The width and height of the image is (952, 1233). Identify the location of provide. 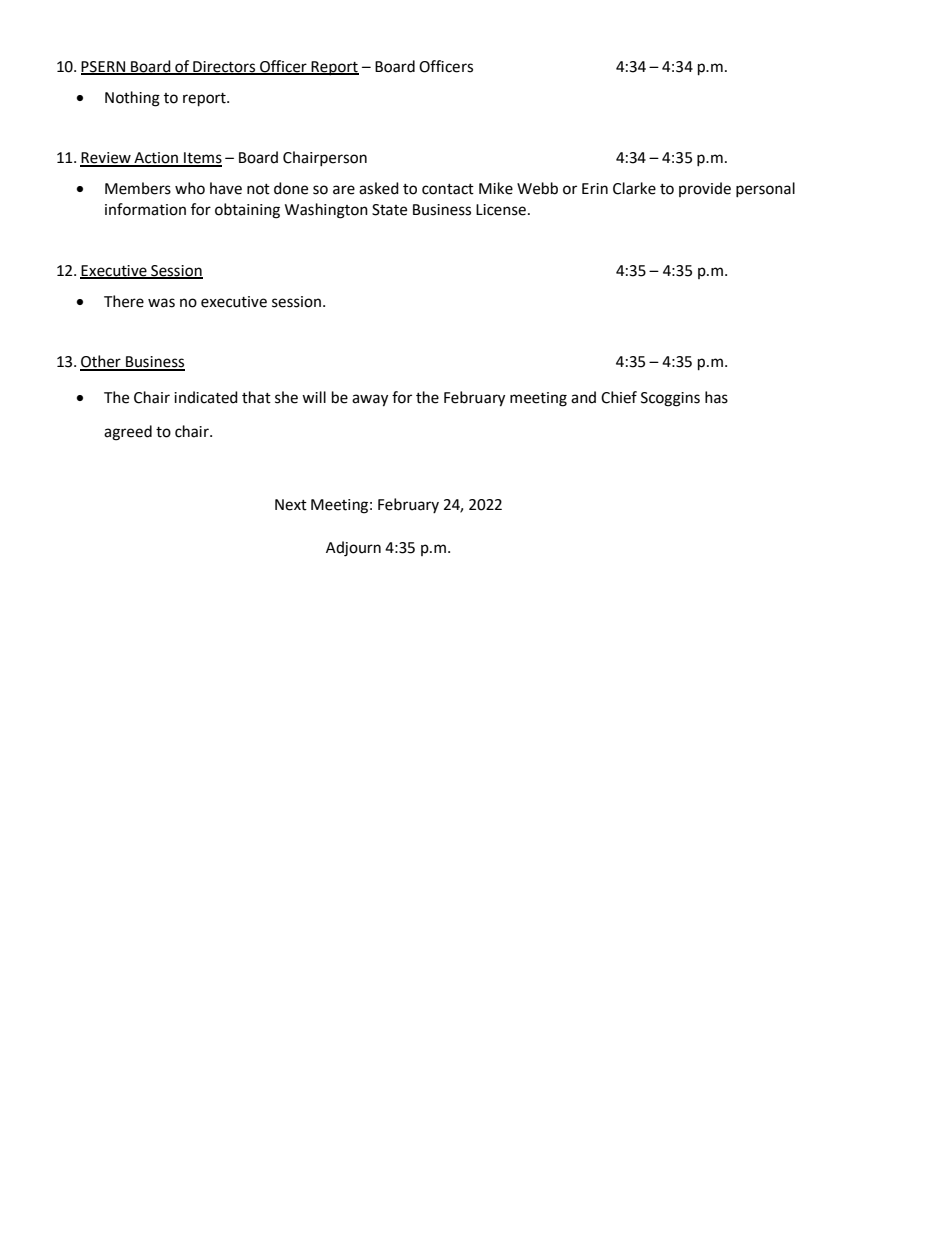
(705, 189).
